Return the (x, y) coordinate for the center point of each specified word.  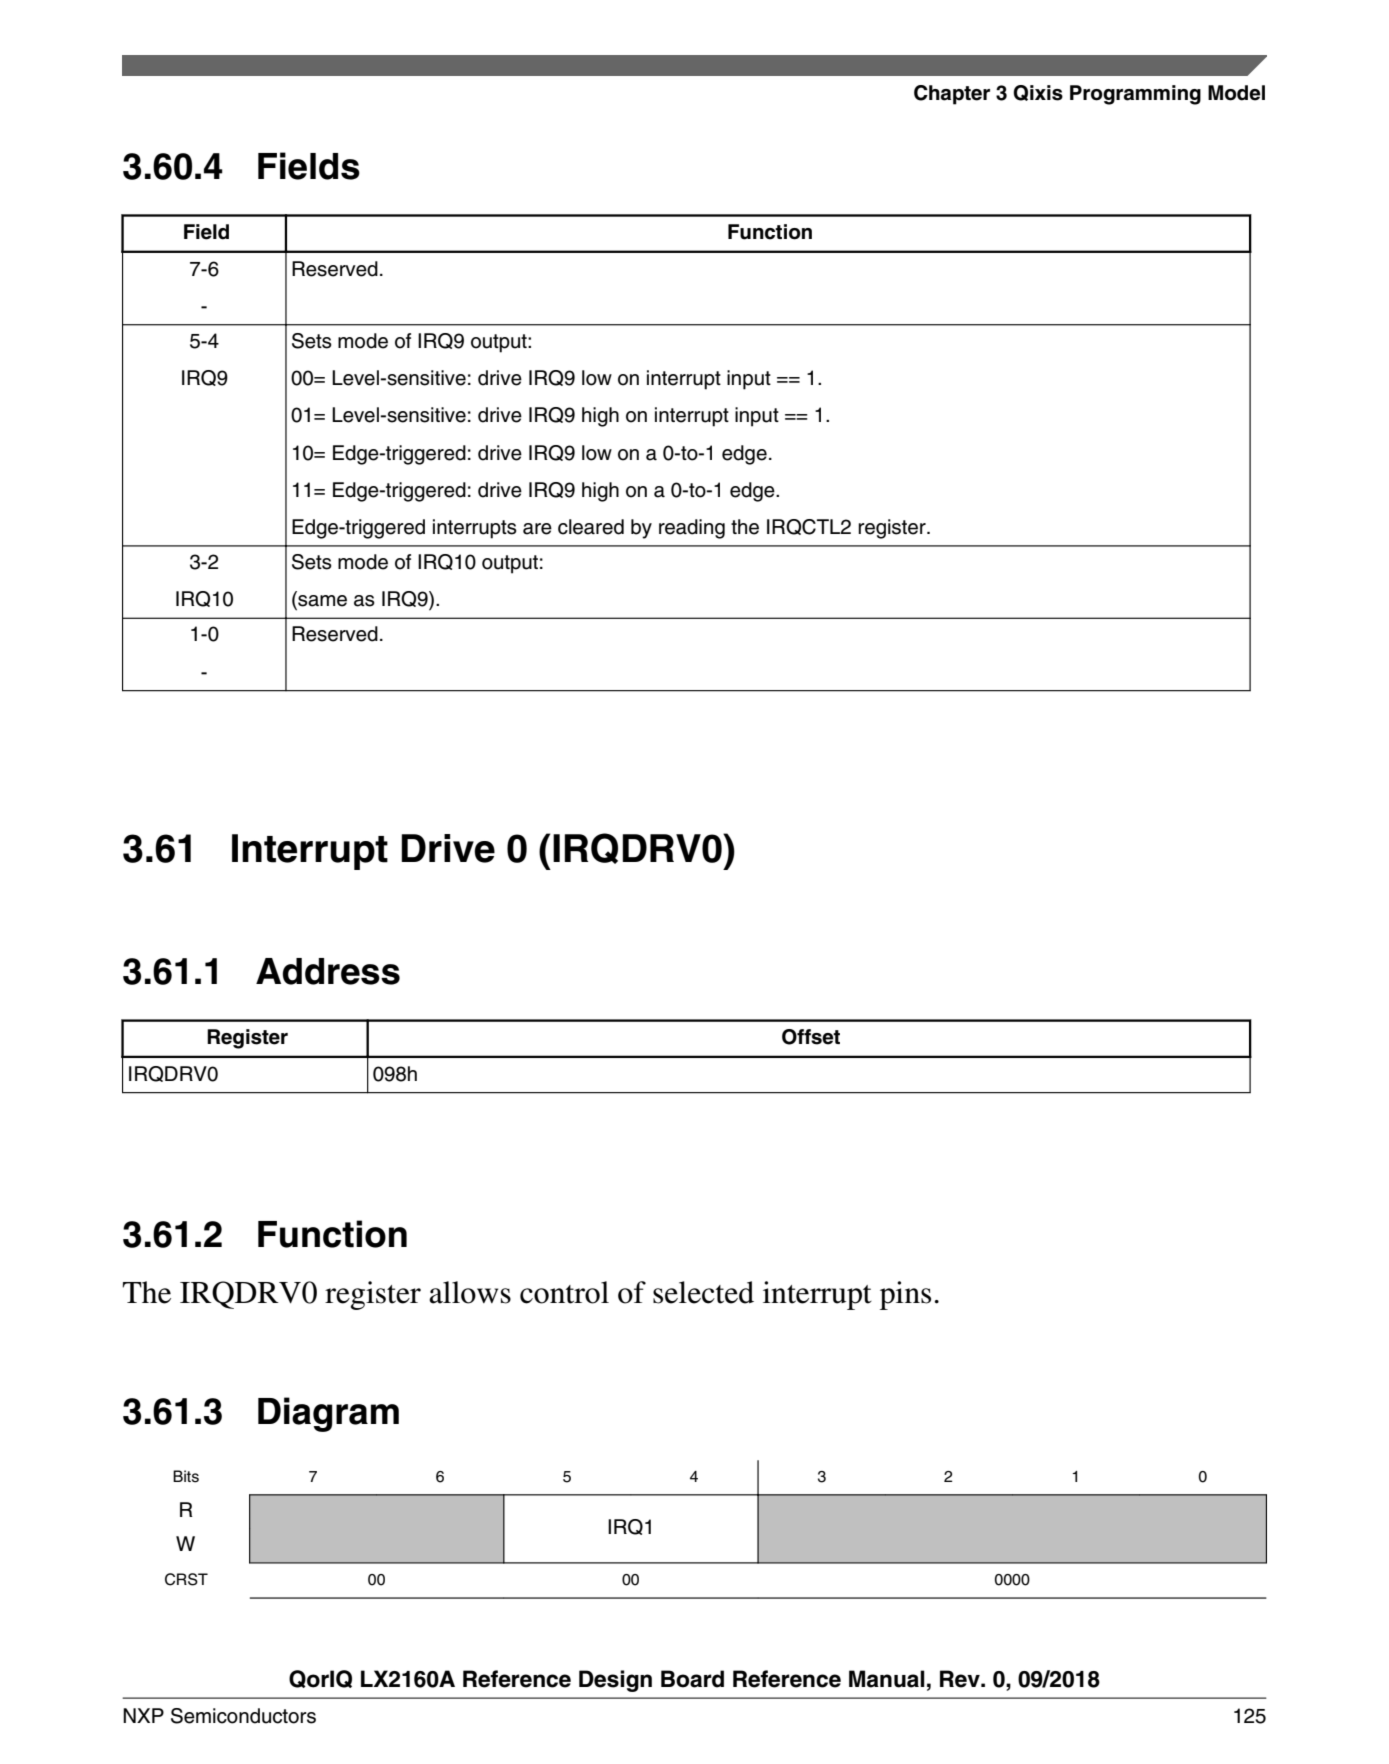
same (321, 602)
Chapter (952, 95)
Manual (887, 1679)
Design (615, 1681)
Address (328, 971)
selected (703, 1292)
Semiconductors (243, 1716)
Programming (1135, 95)
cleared (591, 527)
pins (905, 1295)
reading (692, 529)
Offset (811, 1037)
